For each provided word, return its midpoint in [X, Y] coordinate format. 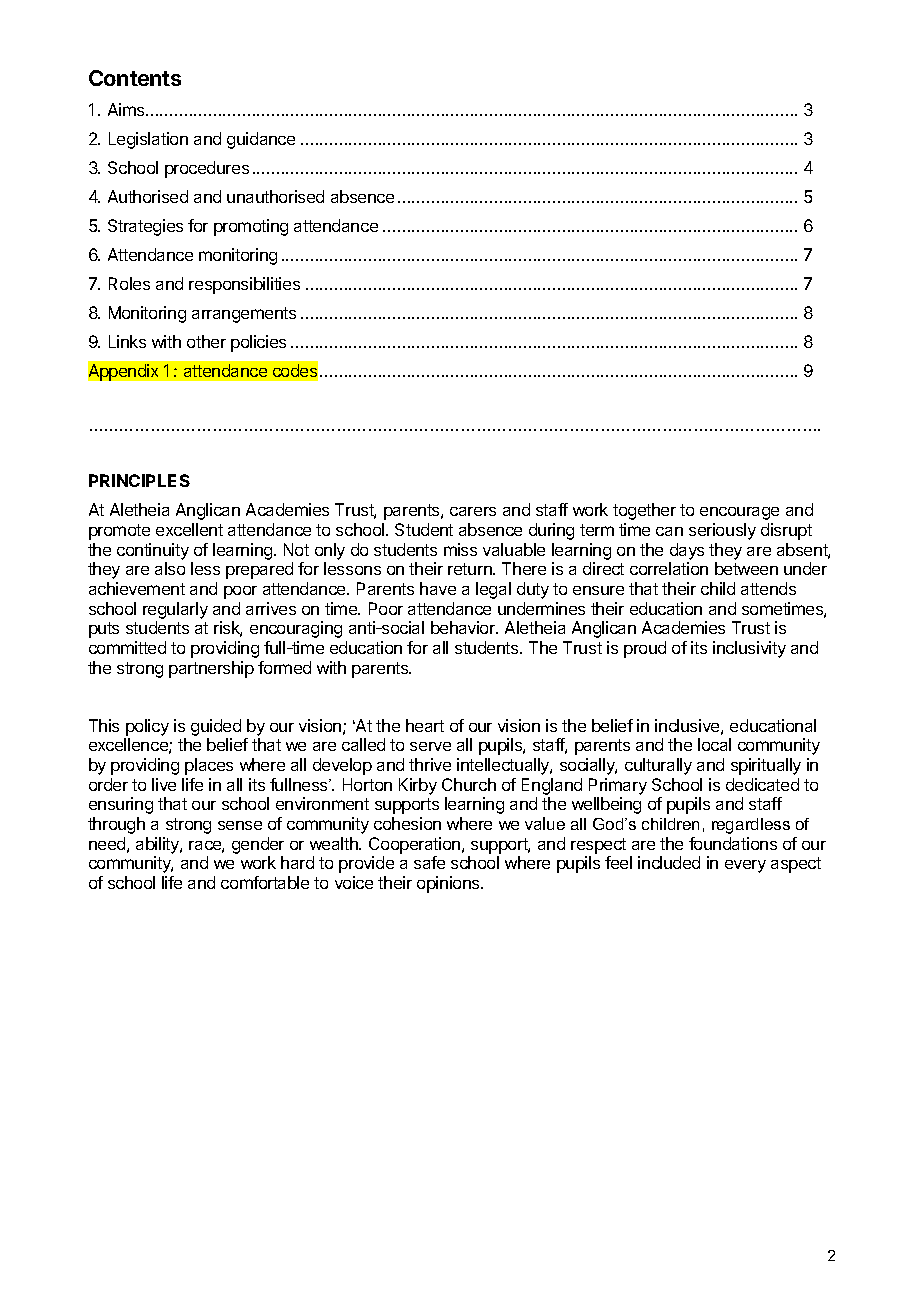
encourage [739, 513]
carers [473, 511]
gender [258, 845]
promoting [251, 227]
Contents [135, 78]
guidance [261, 140]
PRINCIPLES [139, 480]
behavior [464, 627]
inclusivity [749, 649]
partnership [211, 669]
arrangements [244, 315]
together [644, 511]
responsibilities [244, 285]
